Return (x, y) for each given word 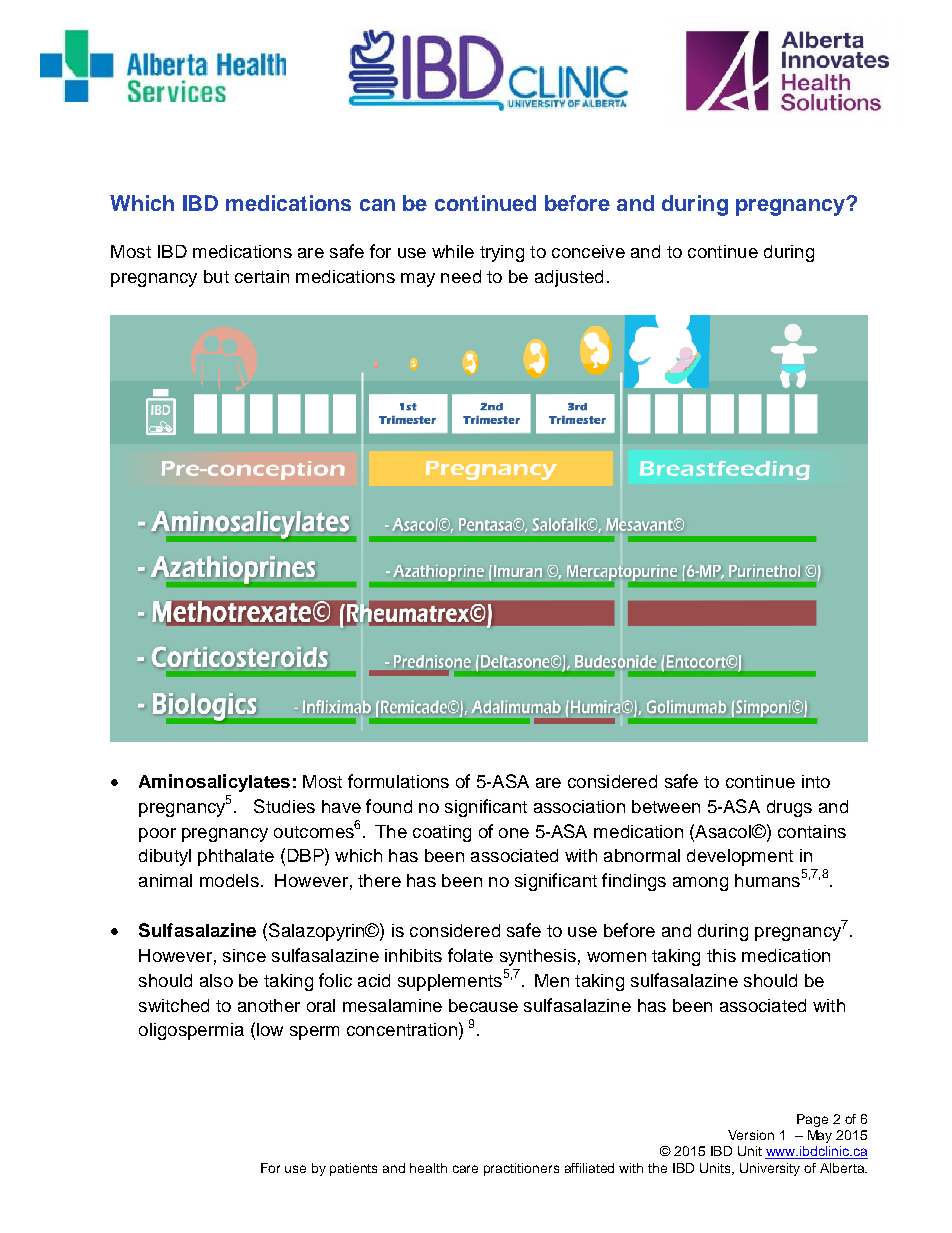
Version (751, 1135)
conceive (588, 251)
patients (353, 1169)
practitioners (521, 1169)
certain (262, 276)
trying (502, 253)
